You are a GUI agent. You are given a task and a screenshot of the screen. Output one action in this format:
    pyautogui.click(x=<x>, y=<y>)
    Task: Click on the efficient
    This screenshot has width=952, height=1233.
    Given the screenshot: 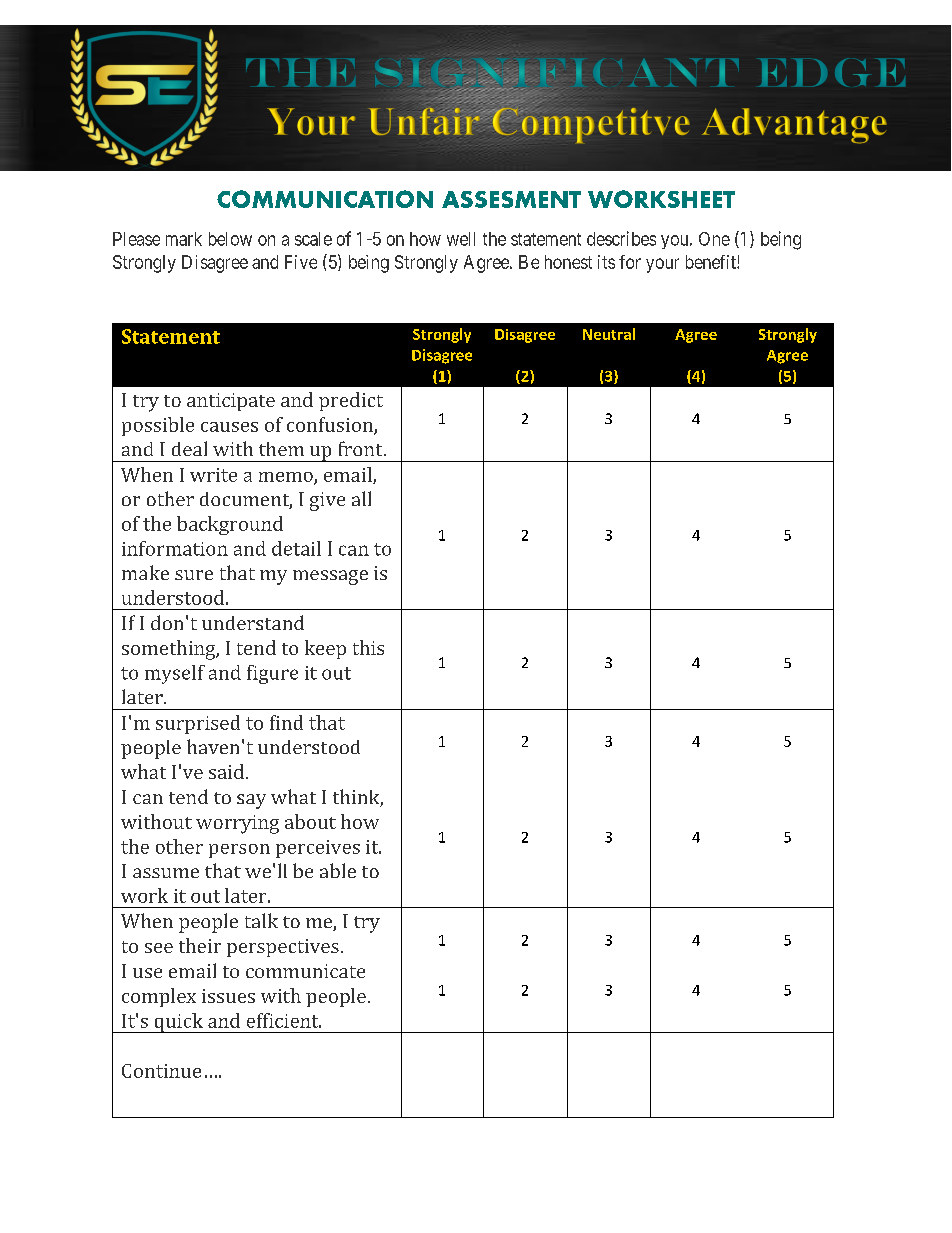 What is the action you would take?
    pyautogui.click(x=284, y=1020)
